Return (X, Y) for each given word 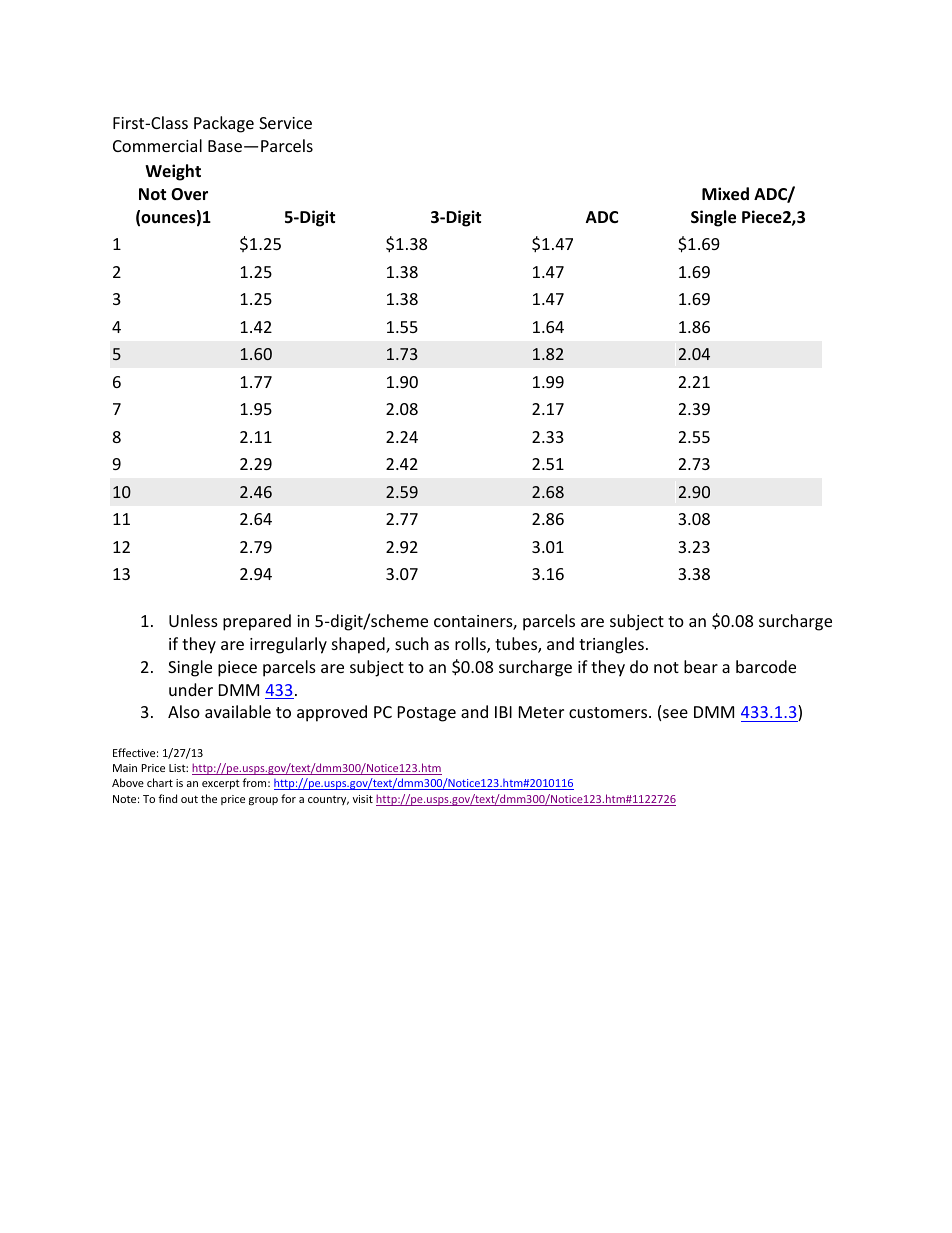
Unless (193, 620)
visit (363, 799)
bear (701, 666)
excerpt (221, 784)
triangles (611, 645)
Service (285, 123)
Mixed (725, 194)
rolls (471, 645)
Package (224, 124)
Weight (173, 172)
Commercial (157, 145)
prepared (257, 622)
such (412, 643)
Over (189, 194)
